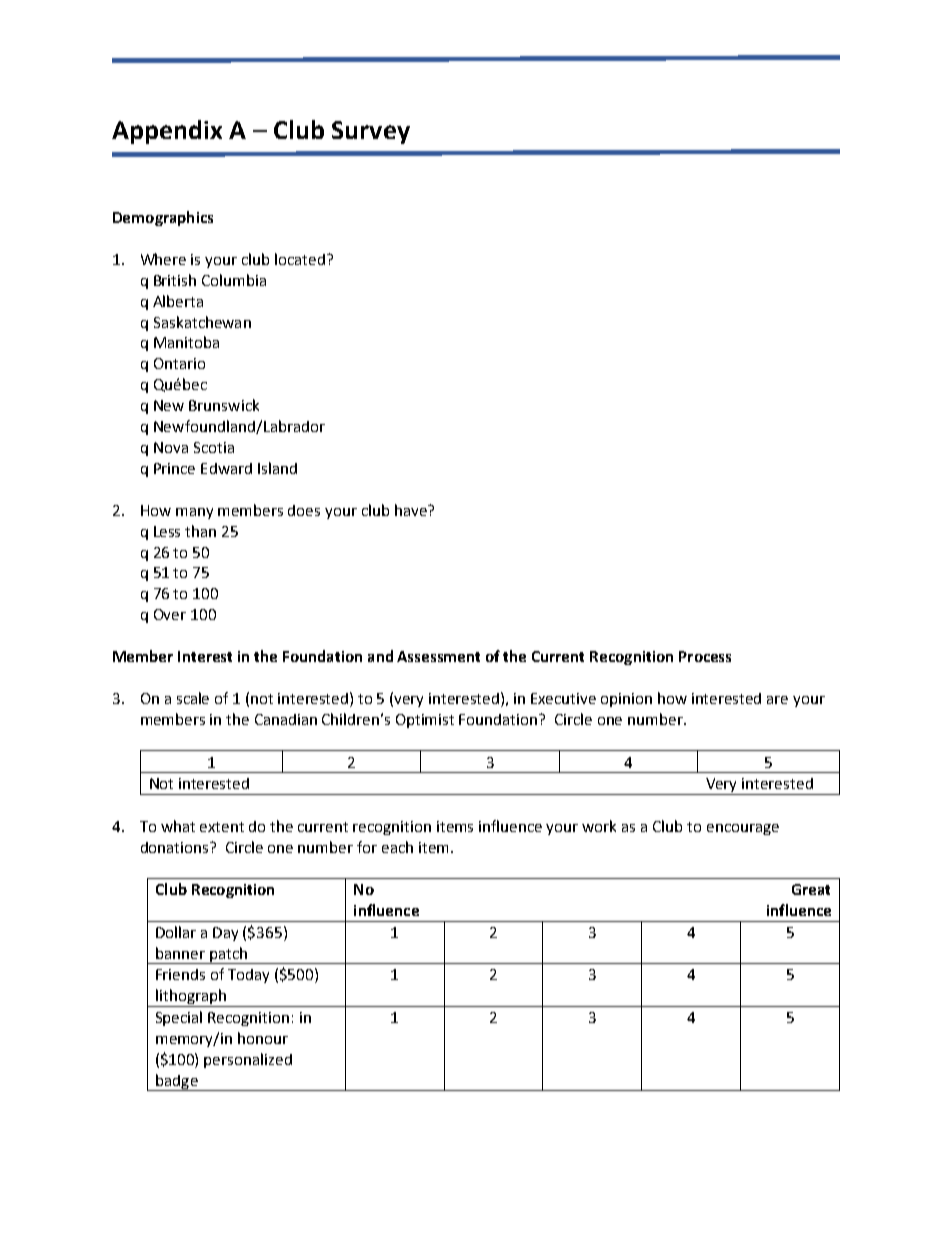  What do you see at coordinates (226, 468) in the screenshot?
I see `Edward` at bounding box center [226, 468].
